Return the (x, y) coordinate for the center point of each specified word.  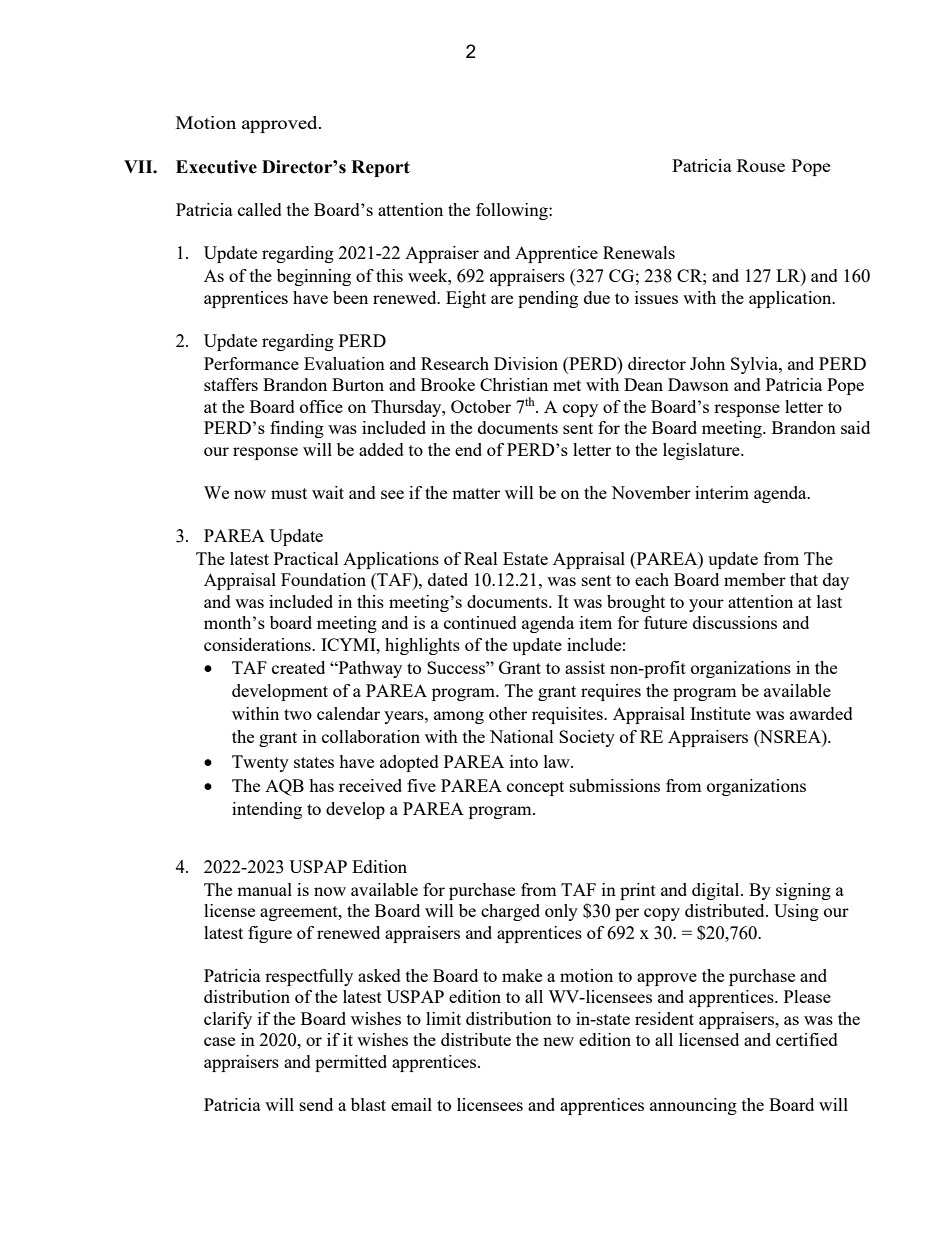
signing (803, 891)
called (260, 209)
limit (443, 1018)
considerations (258, 644)
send (316, 1104)
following (513, 211)
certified (807, 1039)
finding (297, 429)
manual (264, 889)
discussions (735, 622)
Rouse (761, 165)
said (855, 427)
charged (510, 912)
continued (480, 622)
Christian (514, 384)
